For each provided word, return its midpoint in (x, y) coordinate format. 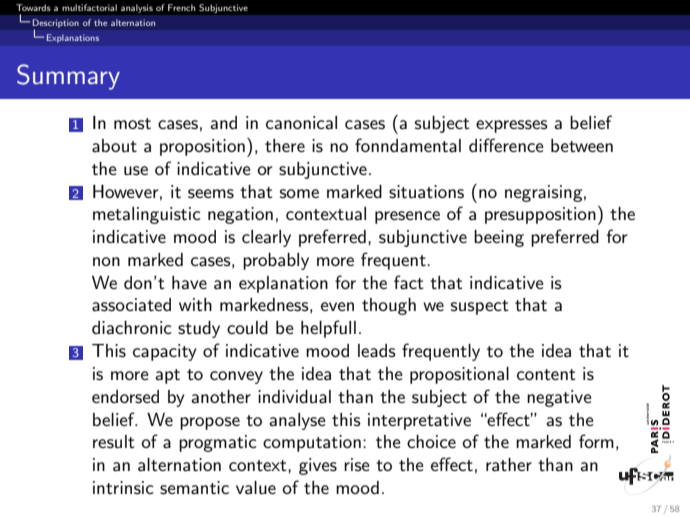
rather (509, 465)
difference (506, 145)
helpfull (328, 329)
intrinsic (123, 488)
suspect (480, 307)
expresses (512, 126)
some (299, 193)
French (182, 7)
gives (318, 466)
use (136, 171)
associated (131, 305)
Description (56, 24)
